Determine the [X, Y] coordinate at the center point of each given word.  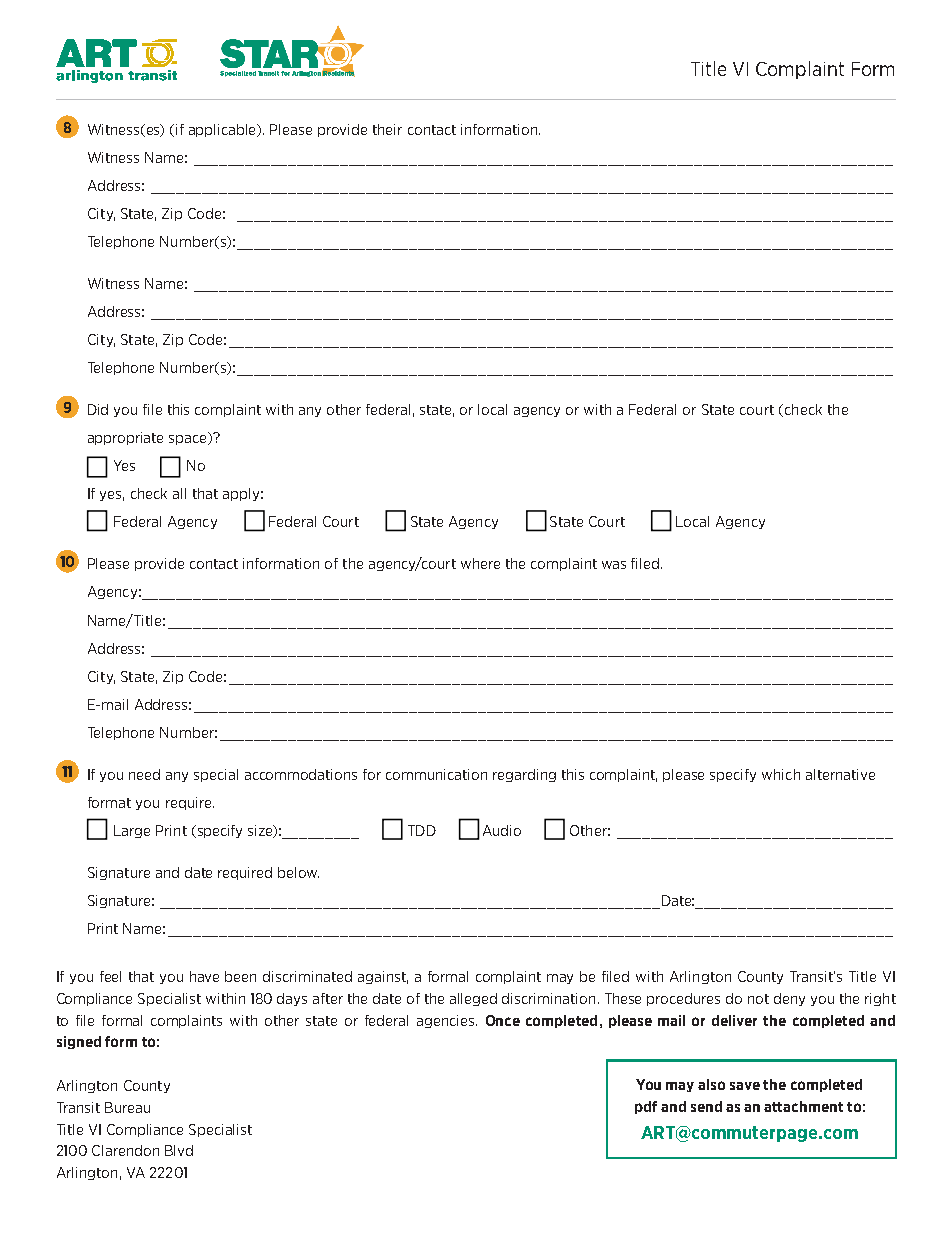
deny [789, 999]
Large [132, 831]
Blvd [179, 1150]
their [387, 129]
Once [503, 1020]
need [144, 774]
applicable [224, 130]
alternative [840, 774]
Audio [502, 830]
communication [436, 774]
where [480, 563]
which [781, 774]
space [189, 439]
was [614, 565]
